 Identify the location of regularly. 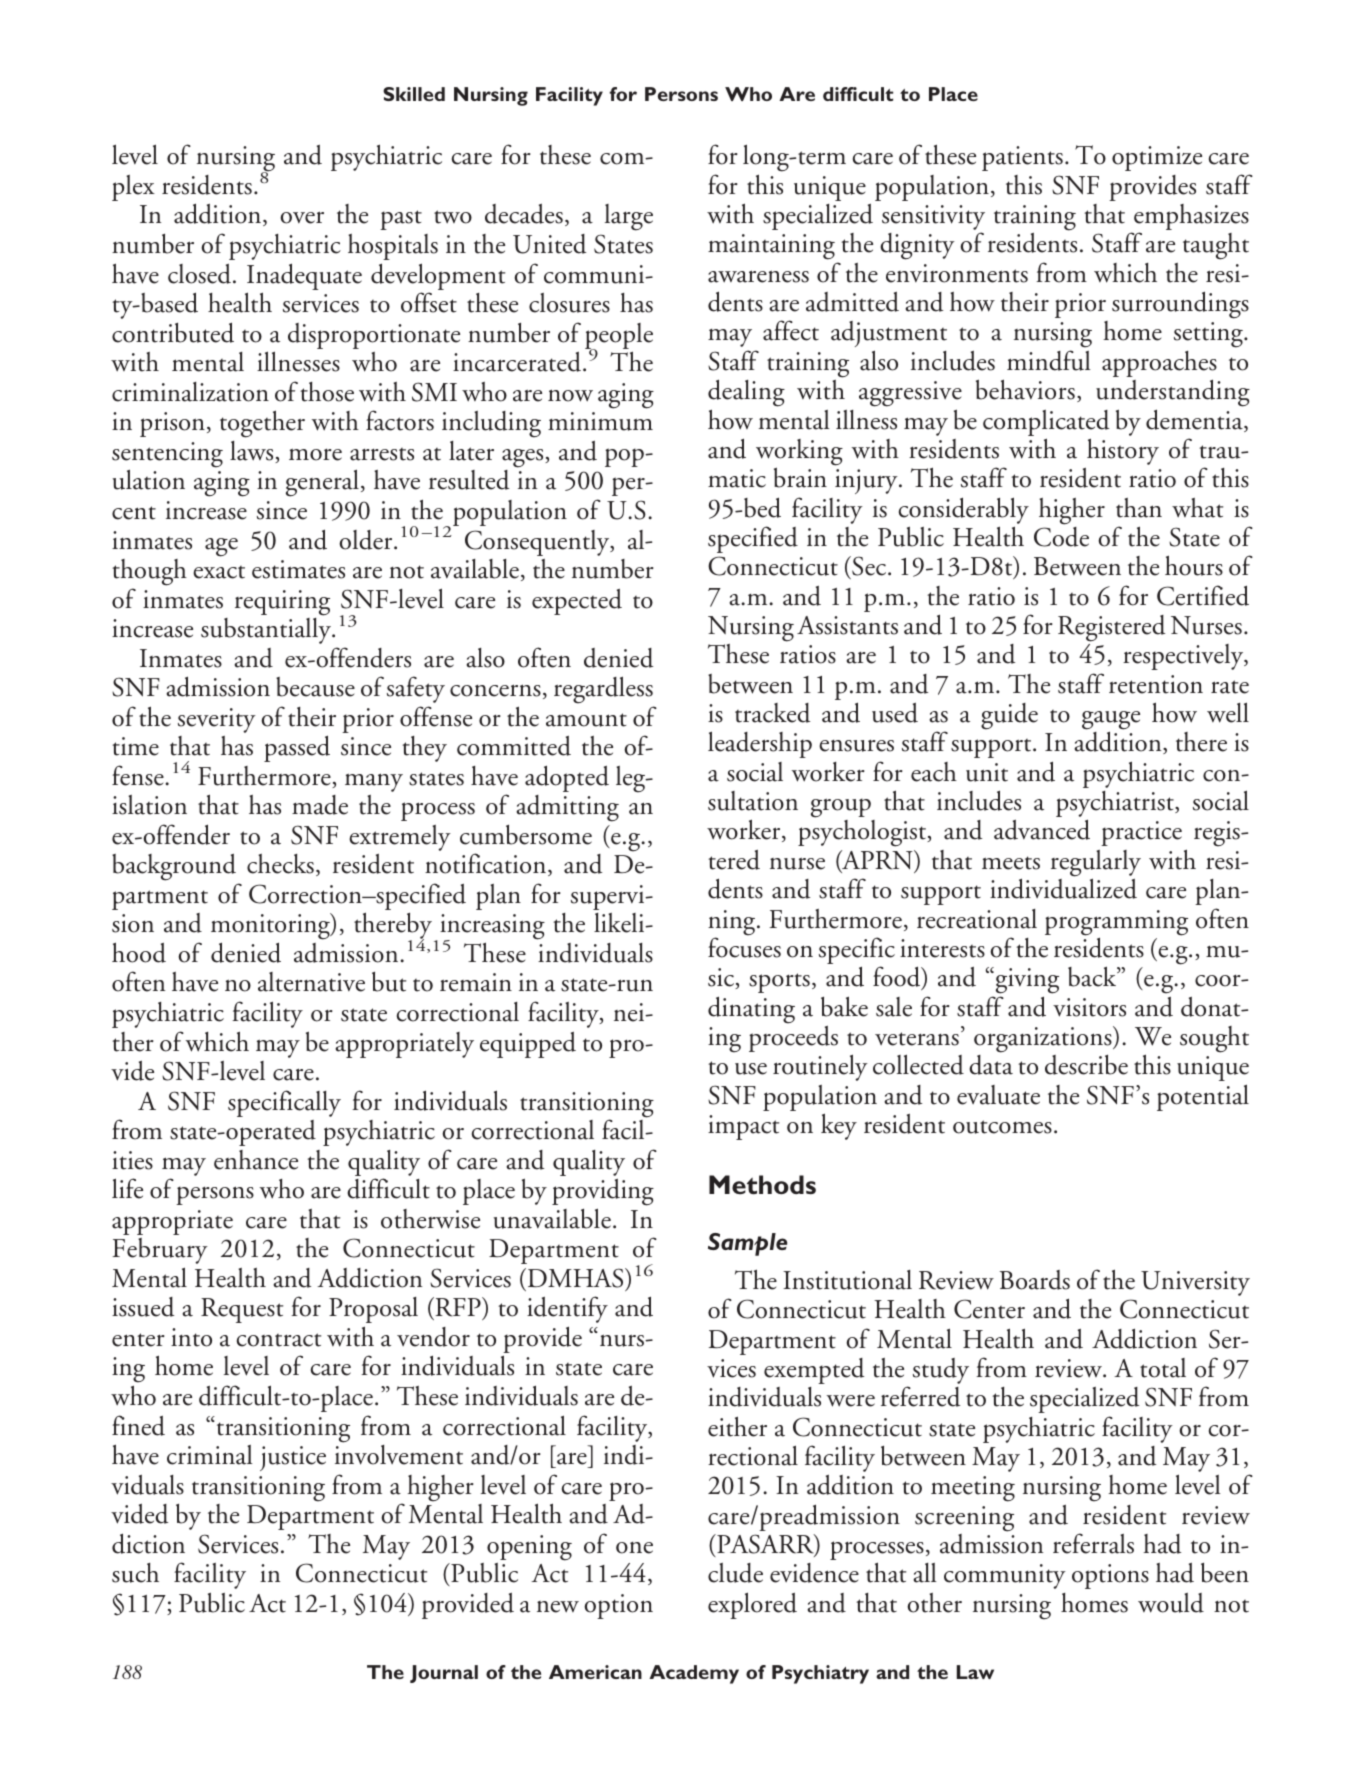
(1096, 864).
